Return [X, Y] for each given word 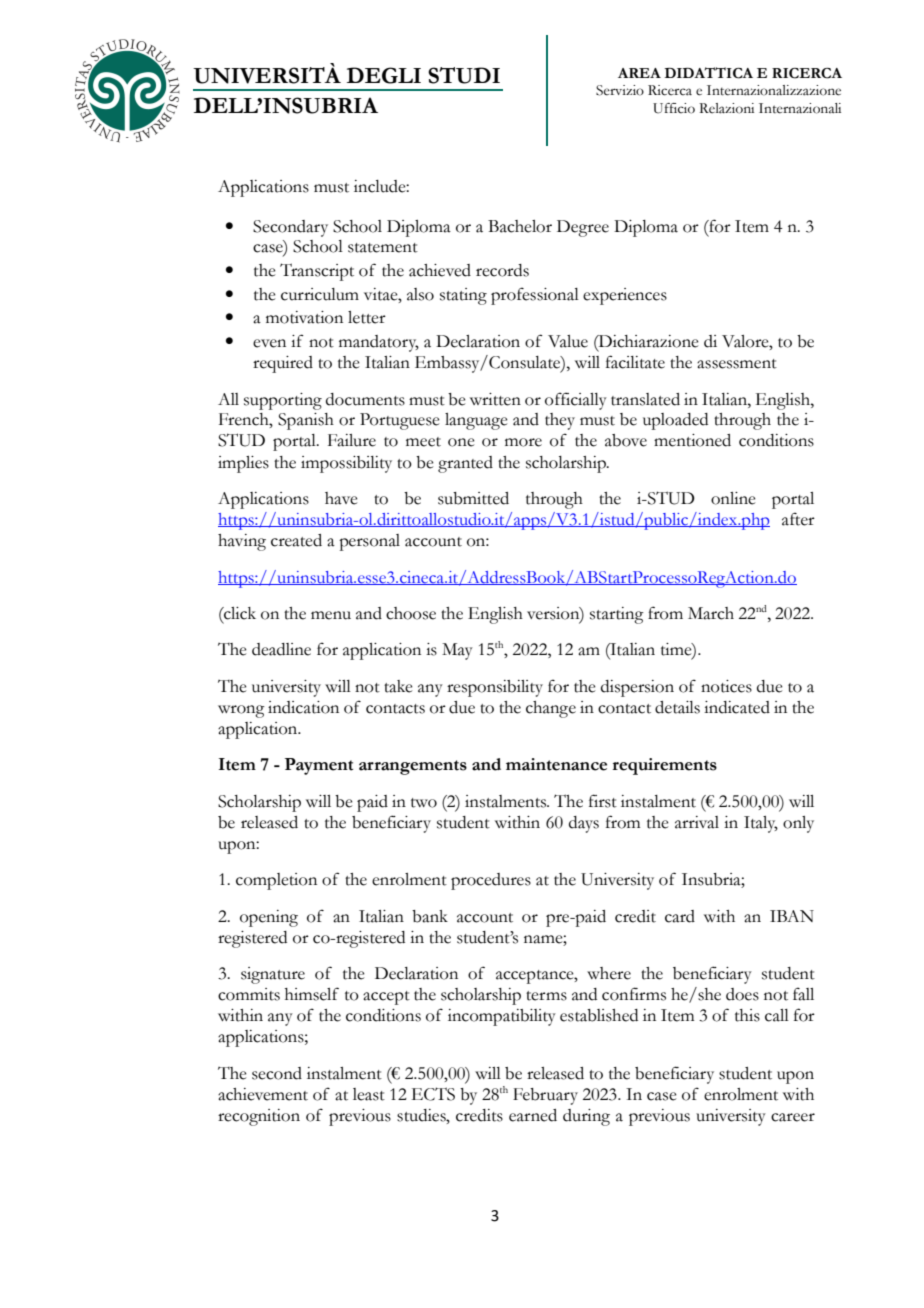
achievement [263, 1094]
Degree [583, 228]
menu [331, 615]
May [457, 651]
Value [568, 341]
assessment [737, 364]
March [711, 613]
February [545, 1096]
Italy [761, 824]
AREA [639, 73]
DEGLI [384, 75]
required [283, 364]
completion [276, 881]
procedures [491, 881]
